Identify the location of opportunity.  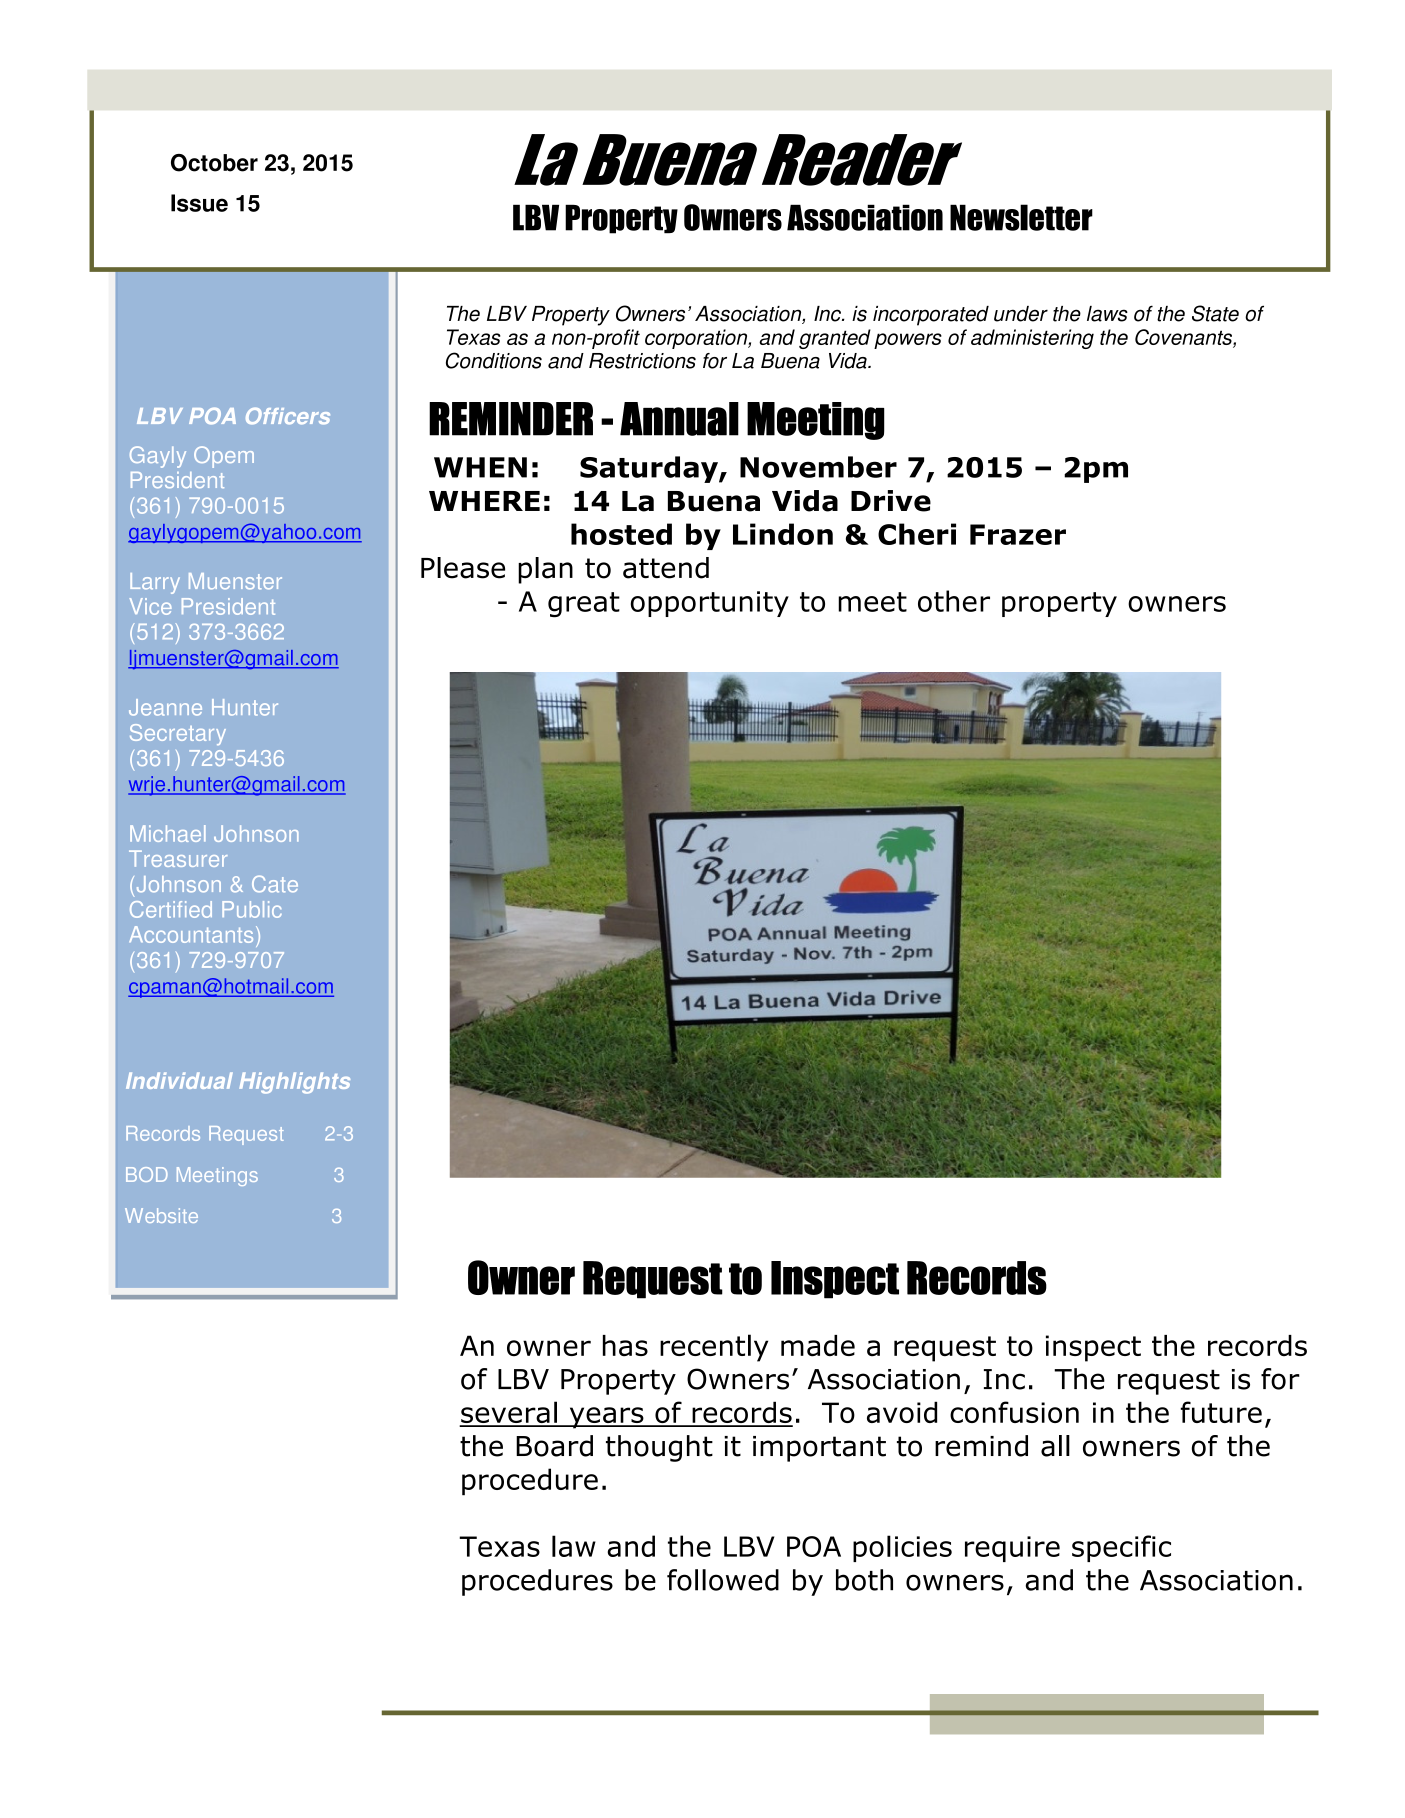
(710, 604).
